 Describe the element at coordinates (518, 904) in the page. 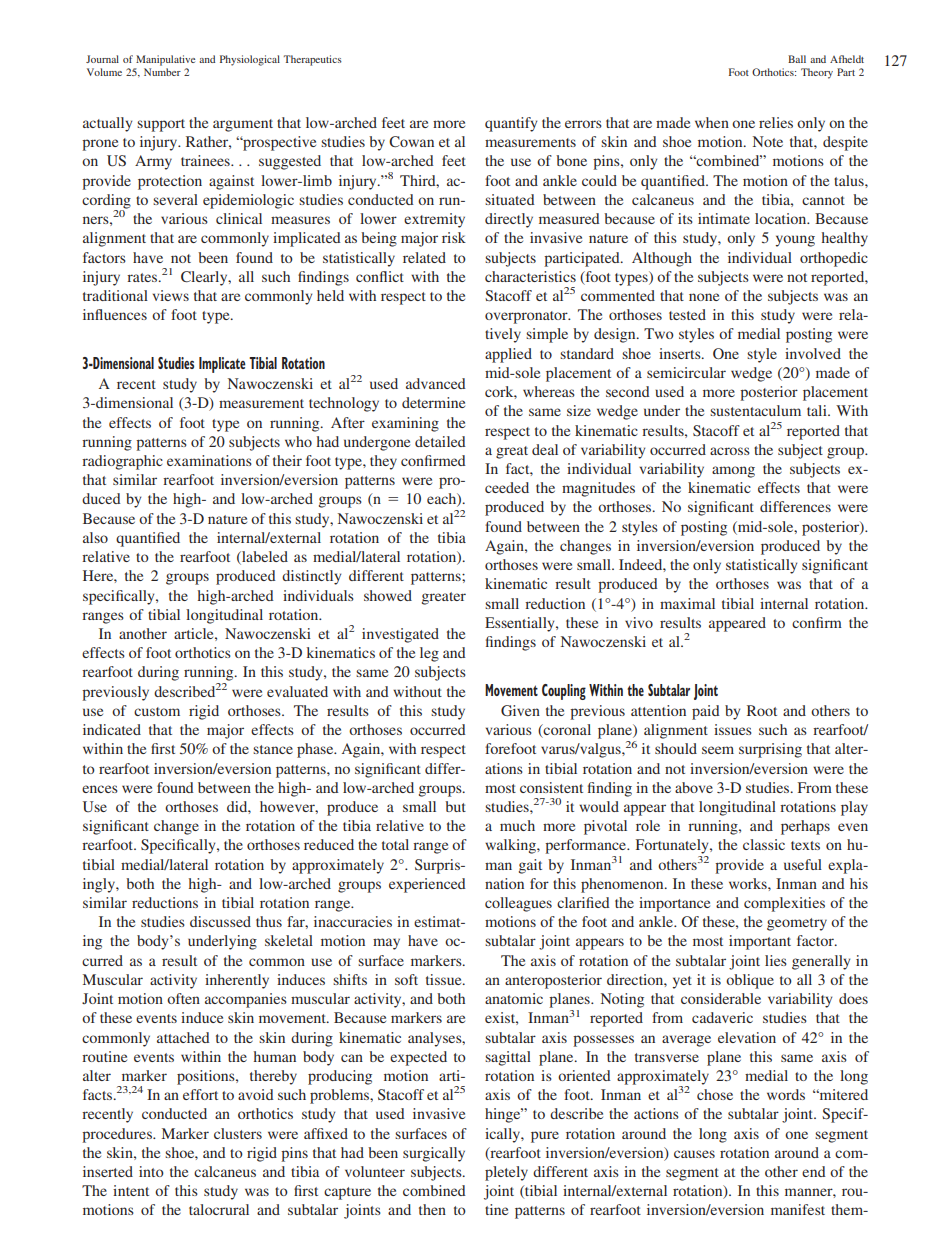

I see `colleagues` at that location.
